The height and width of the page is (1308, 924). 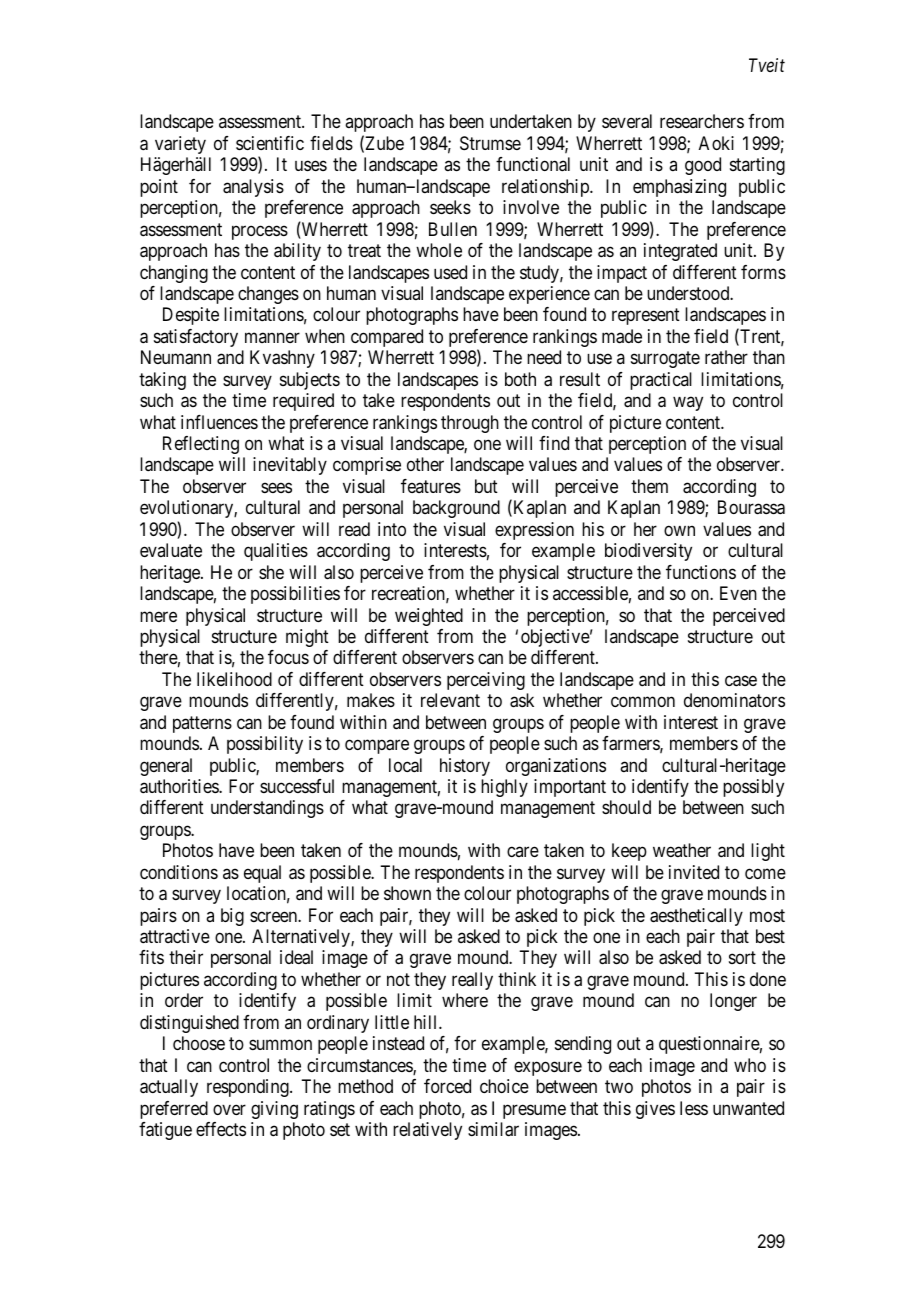 I want to click on scientific, so click(x=270, y=143).
